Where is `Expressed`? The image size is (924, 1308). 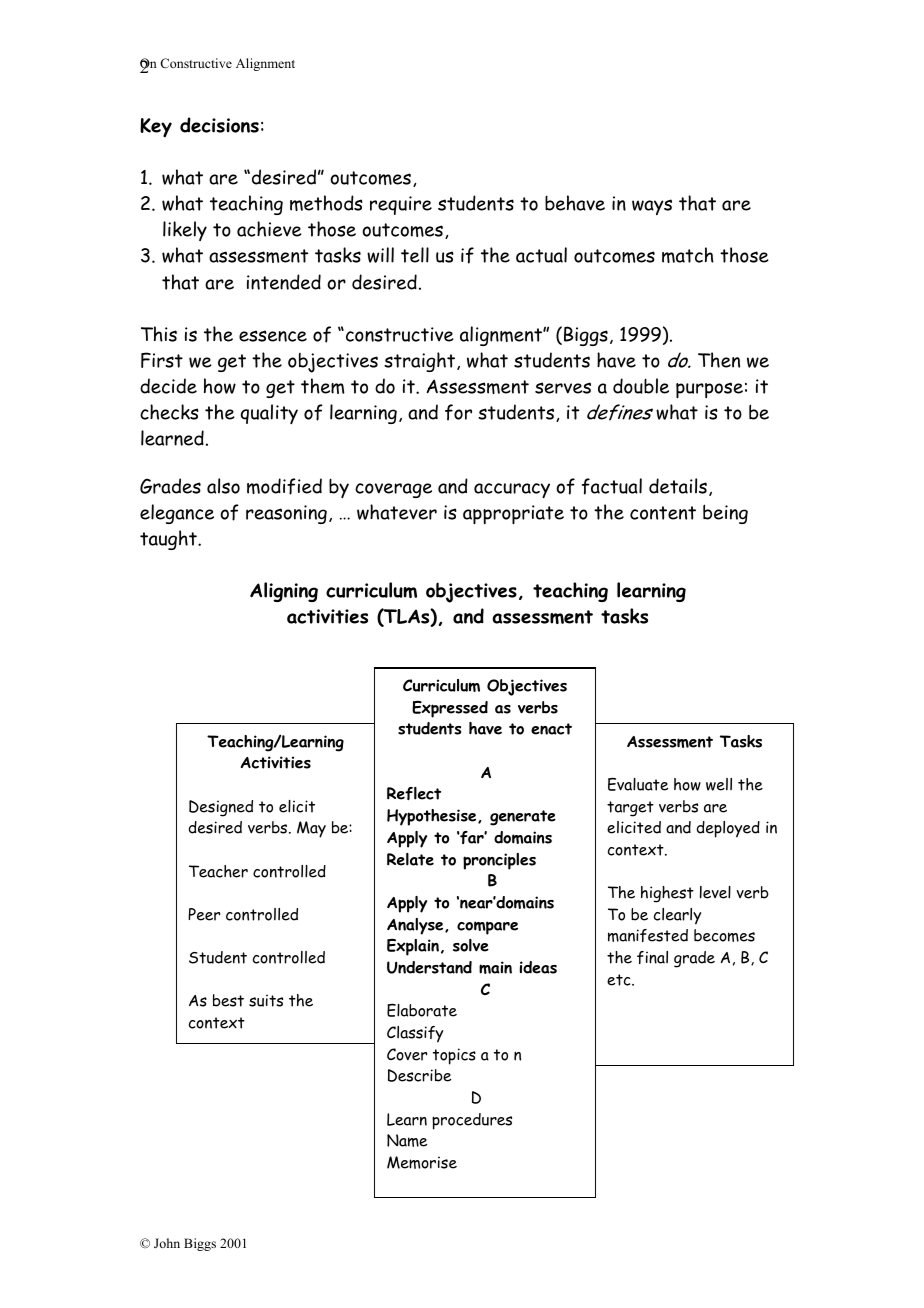
Expressed is located at coordinates (450, 709).
